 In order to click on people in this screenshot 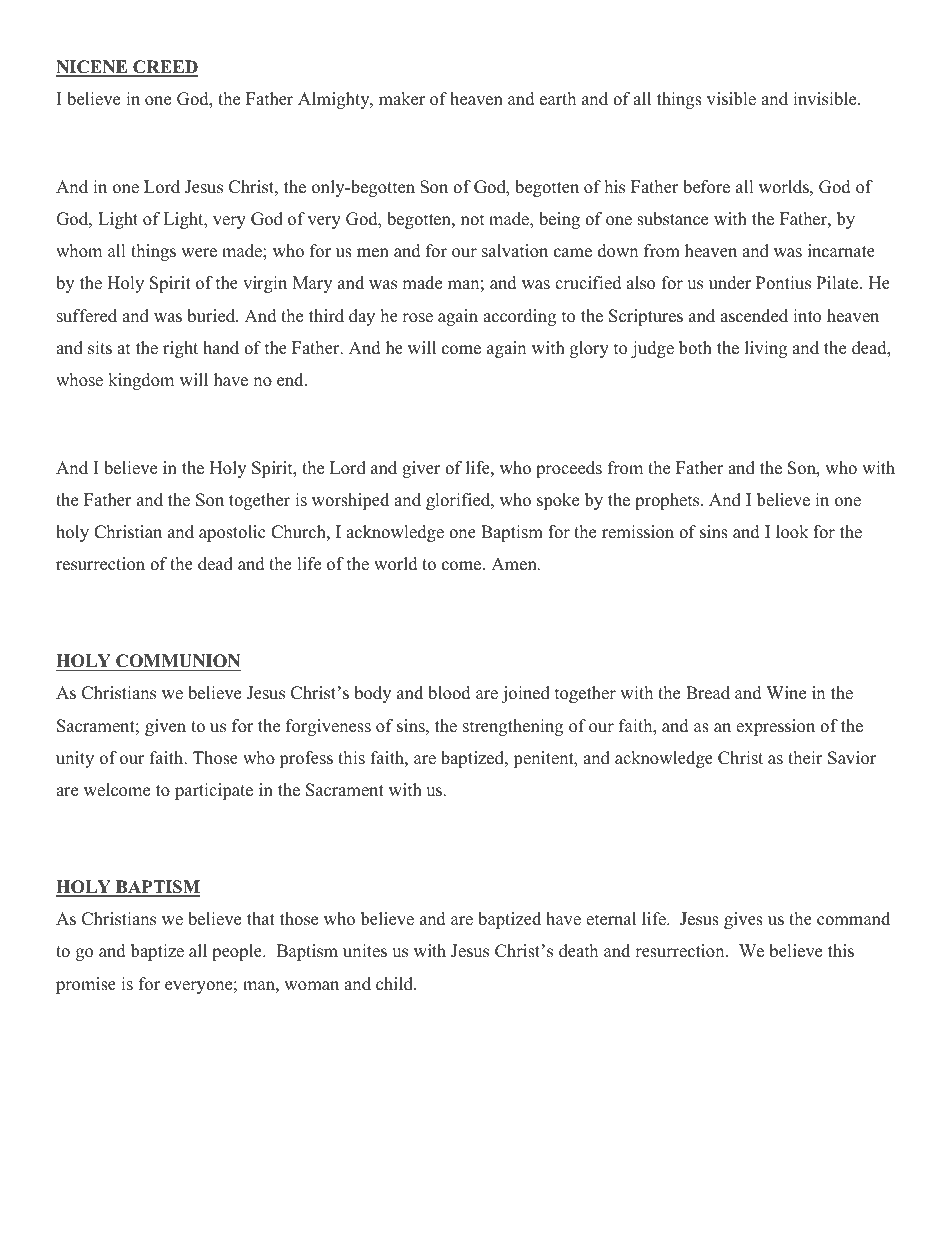, I will do `click(238, 952)`.
